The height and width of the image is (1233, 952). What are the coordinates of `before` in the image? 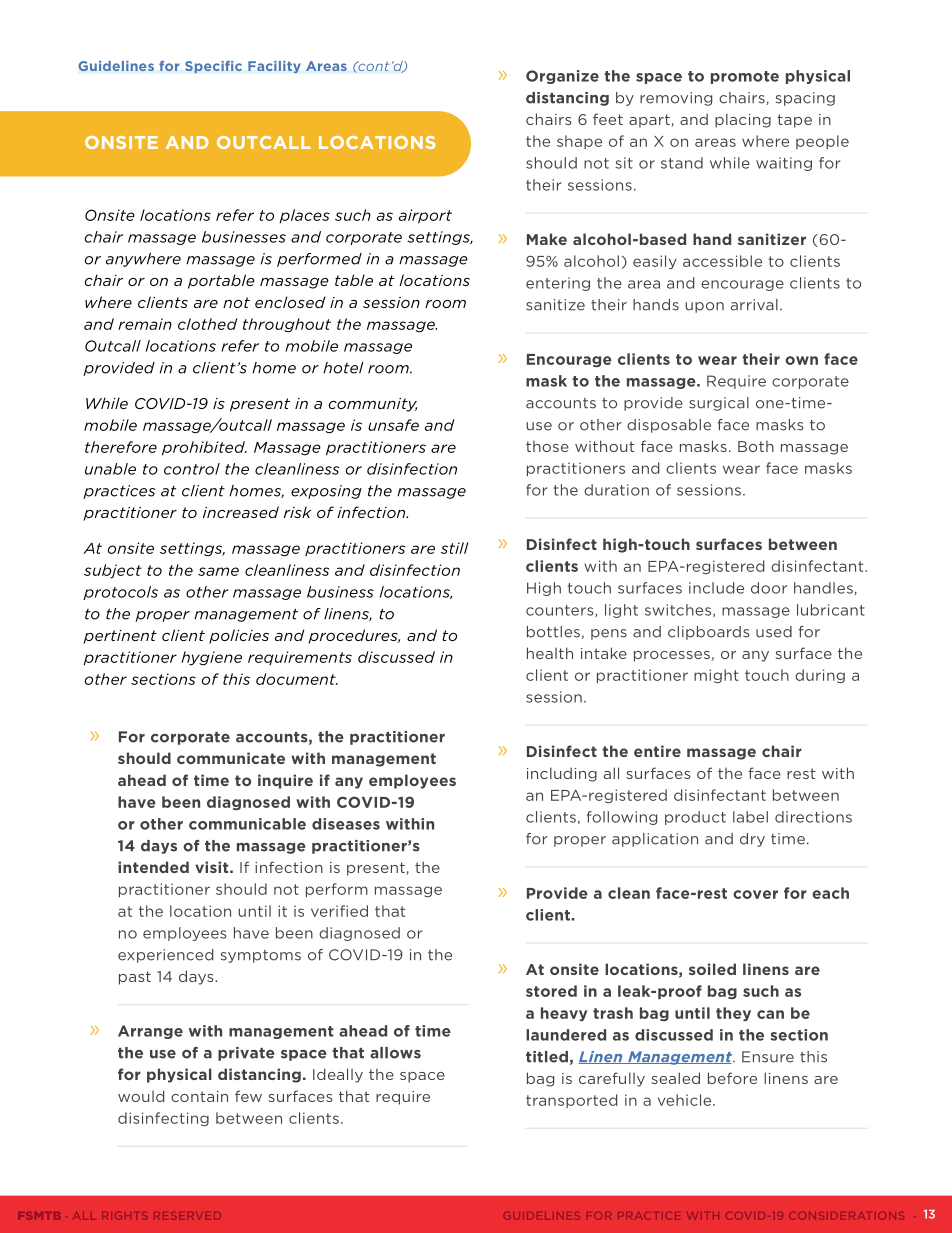 It's located at (732, 1078).
